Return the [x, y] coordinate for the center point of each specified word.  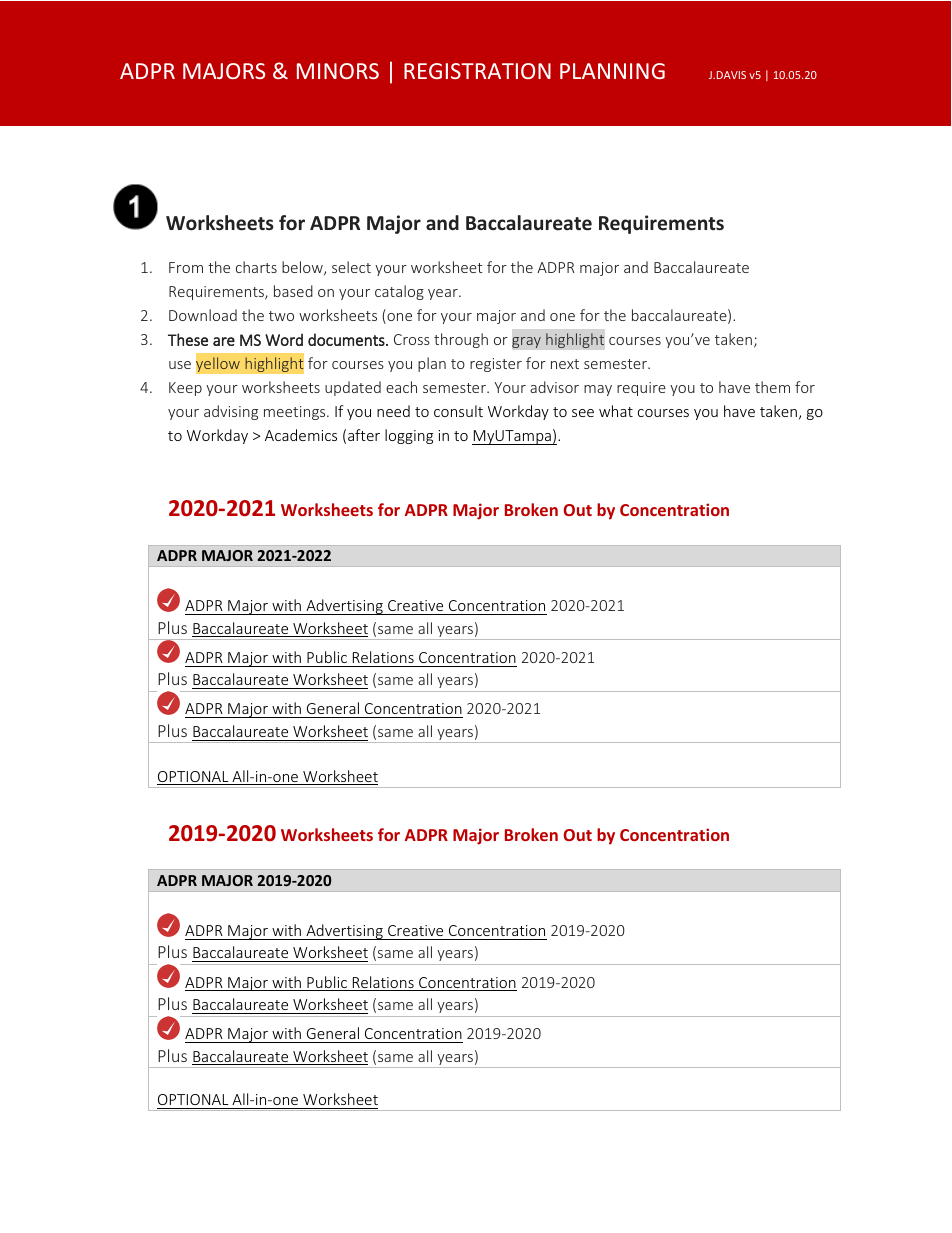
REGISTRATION [477, 71]
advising [231, 412]
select [351, 267]
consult [458, 411]
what [616, 411]
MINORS [338, 71]
